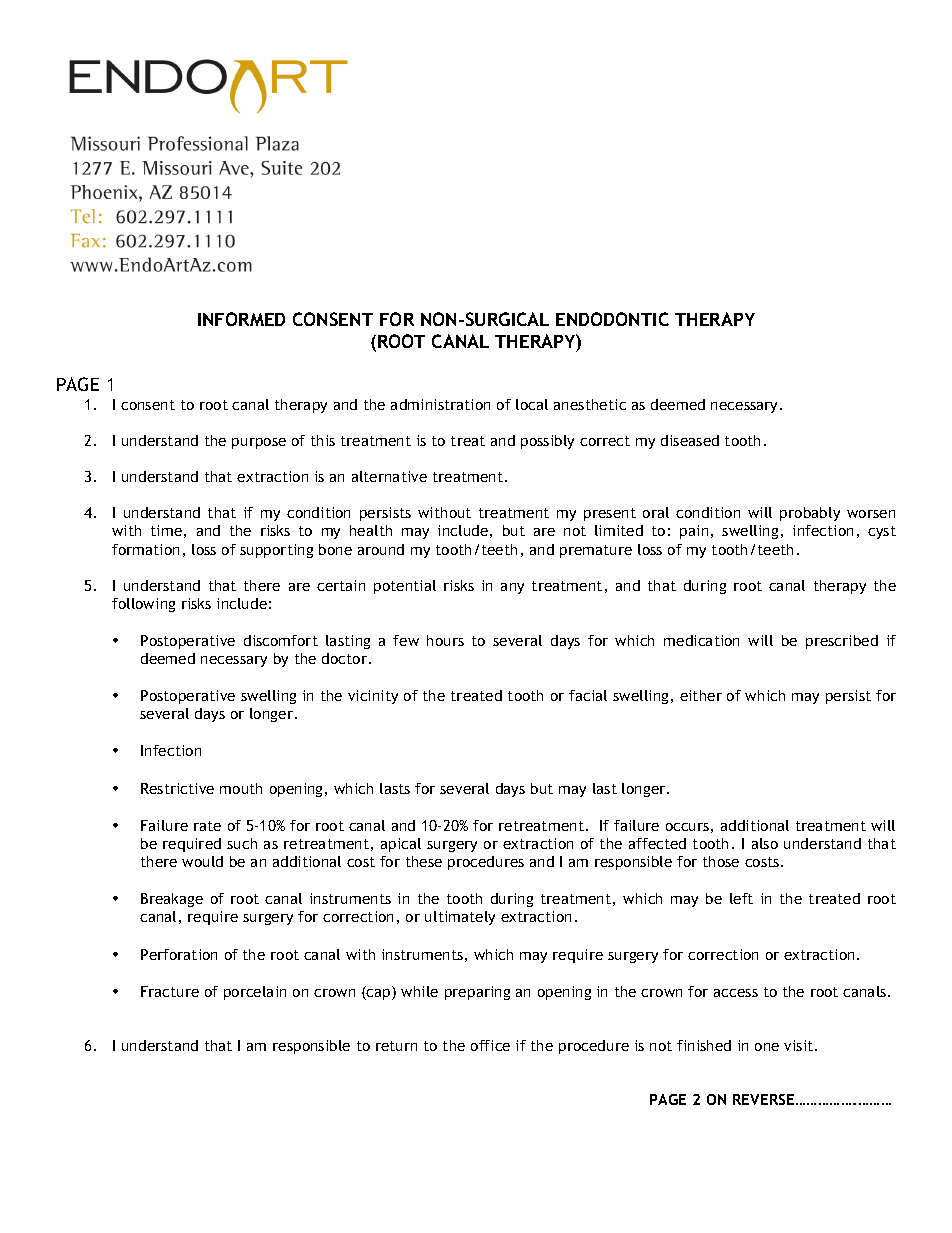 This document has height=1233, width=952. What do you see at coordinates (810, 514) in the document?
I see `probably` at bounding box center [810, 514].
